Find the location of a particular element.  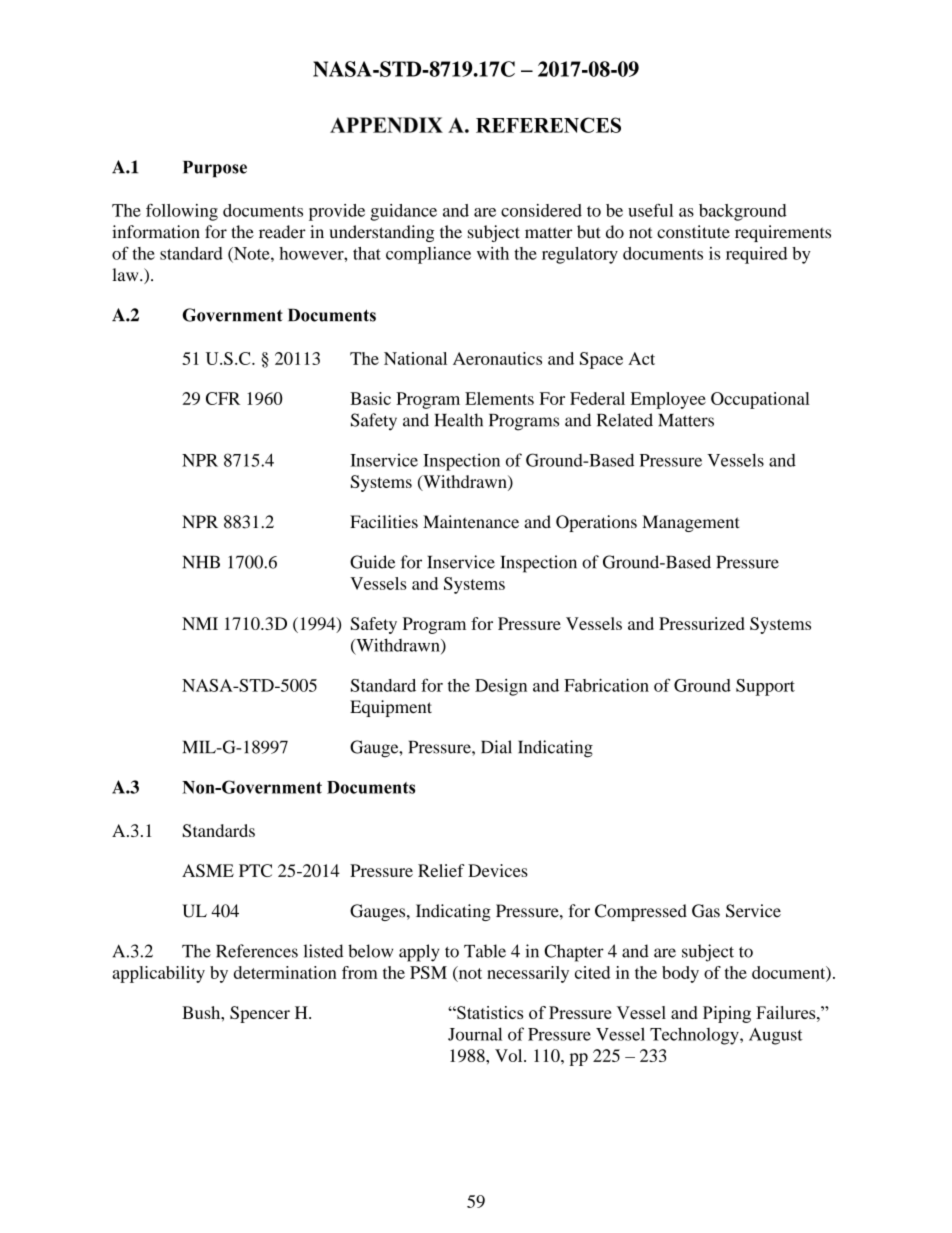

Journal is located at coordinates (475, 1034).
